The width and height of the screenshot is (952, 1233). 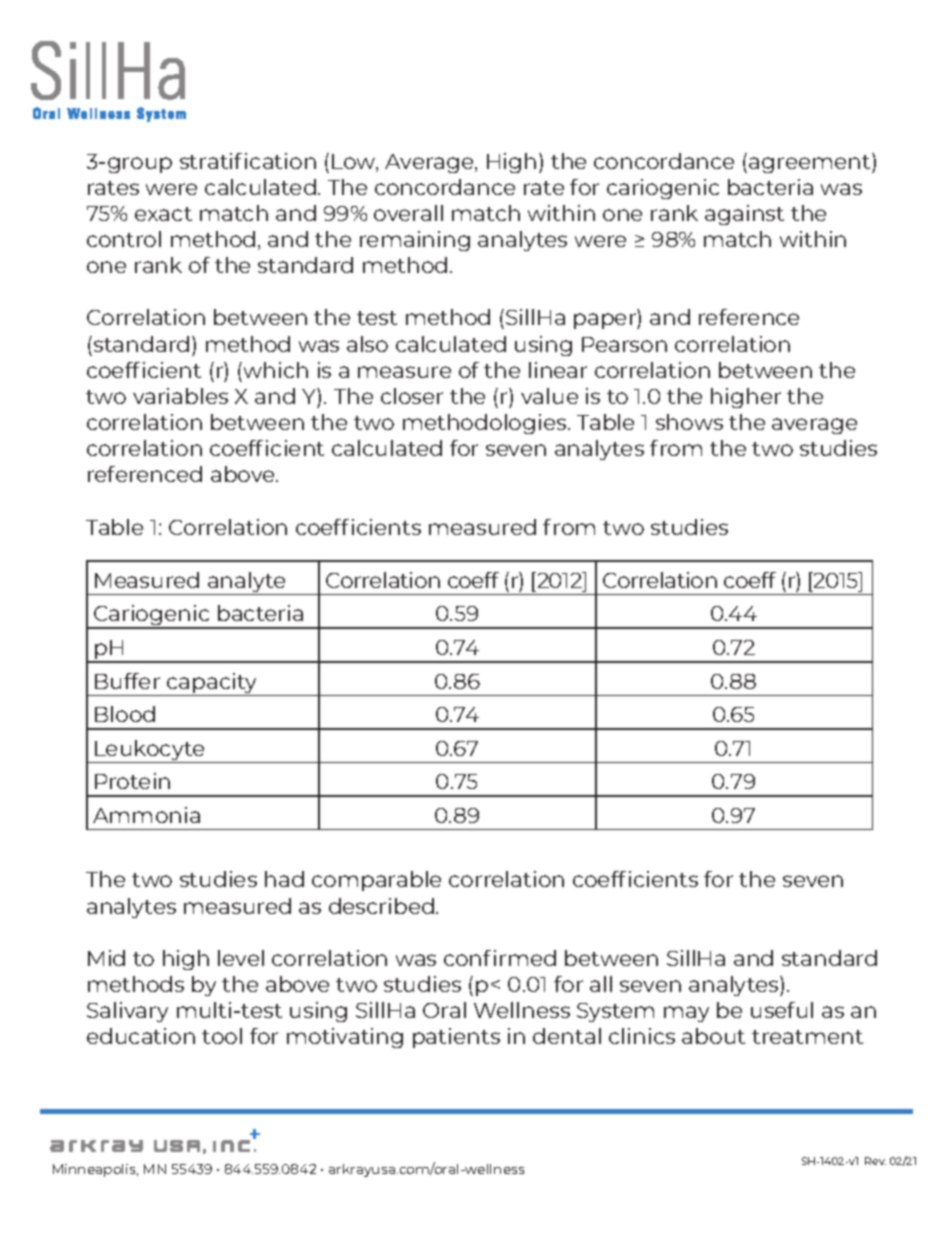 I want to click on capacity, so click(x=212, y=684).
